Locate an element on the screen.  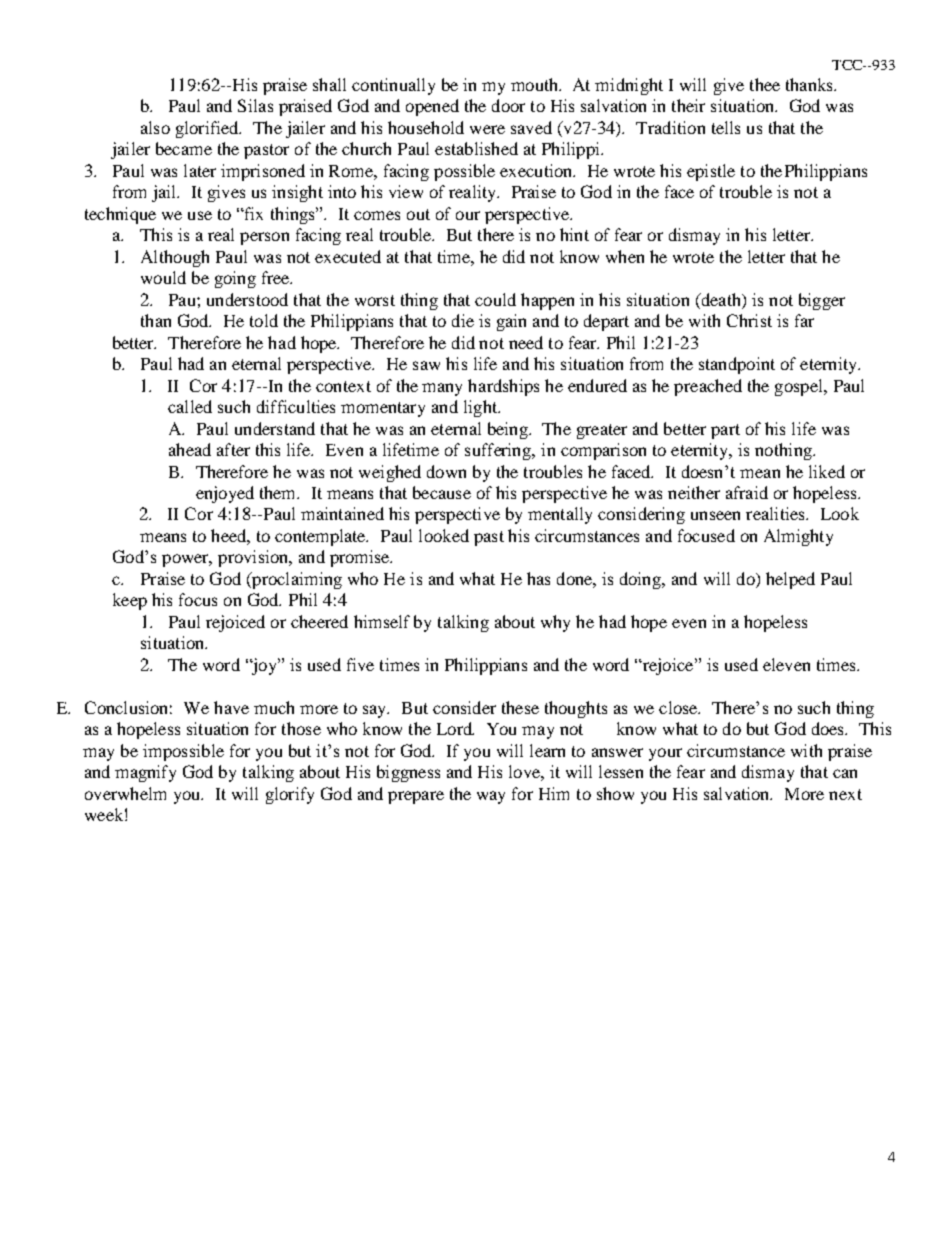
helped is located at coordinates (790, 580).
